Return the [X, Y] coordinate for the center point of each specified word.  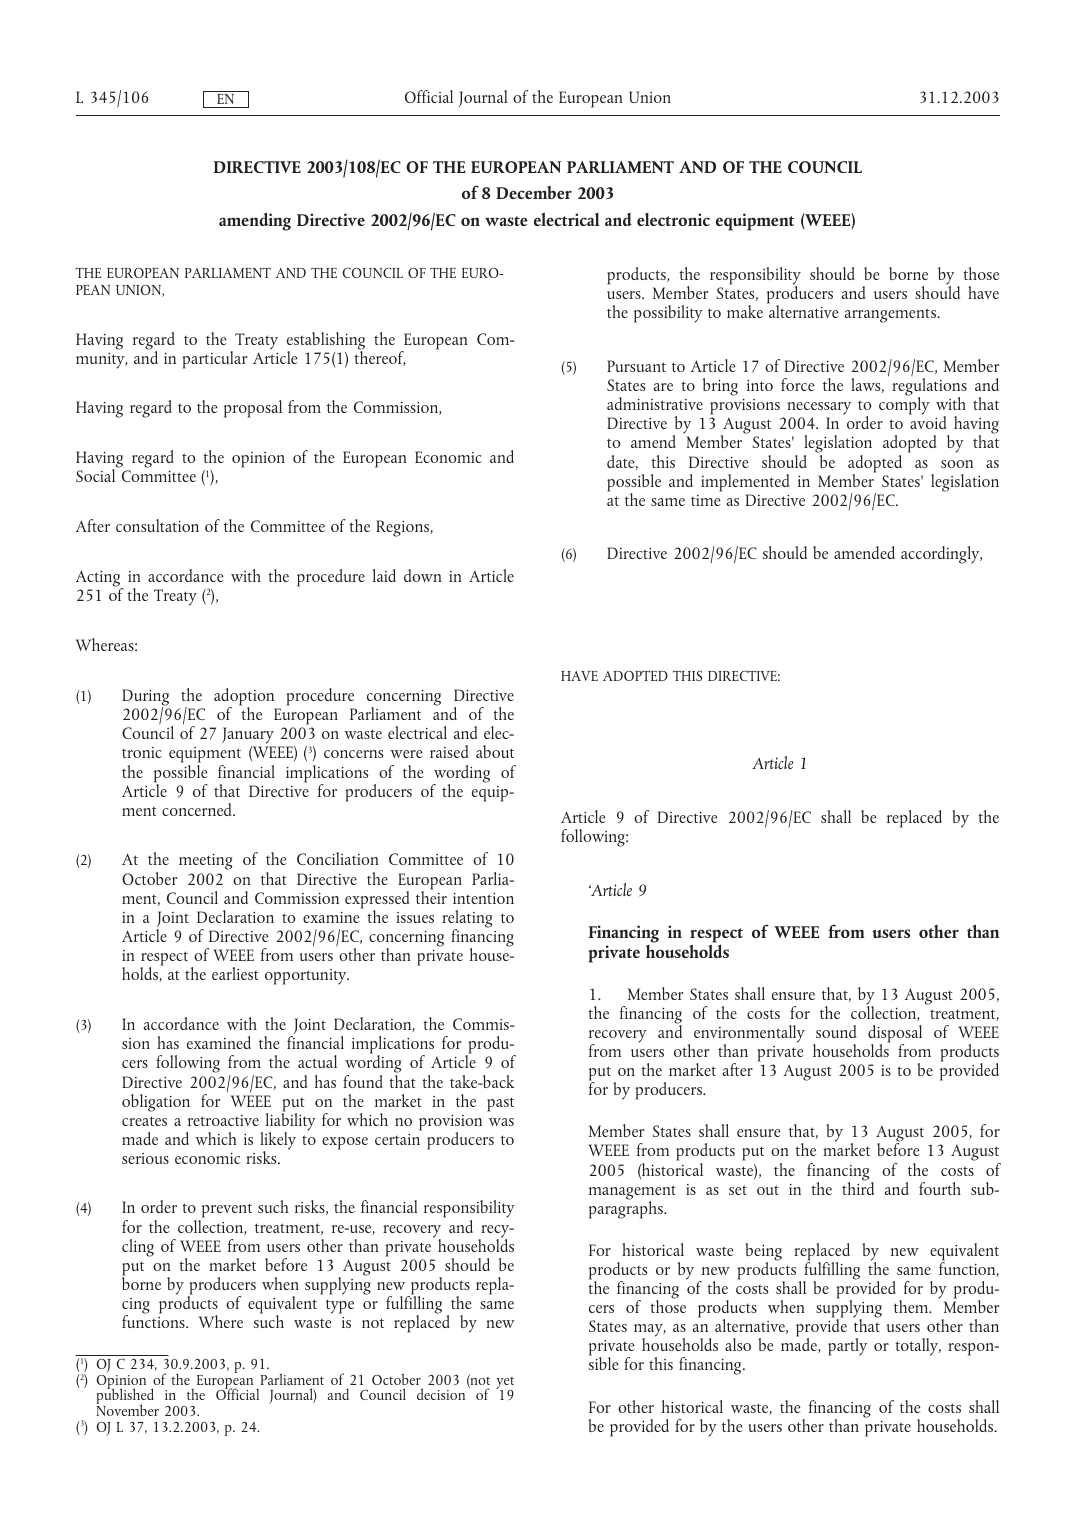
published [125, 1397]
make [745, 311]
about [495, 751]
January [249, 737]
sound [836, 1031]
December [534, 192]
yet [505, 1384]
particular [215, 360]
